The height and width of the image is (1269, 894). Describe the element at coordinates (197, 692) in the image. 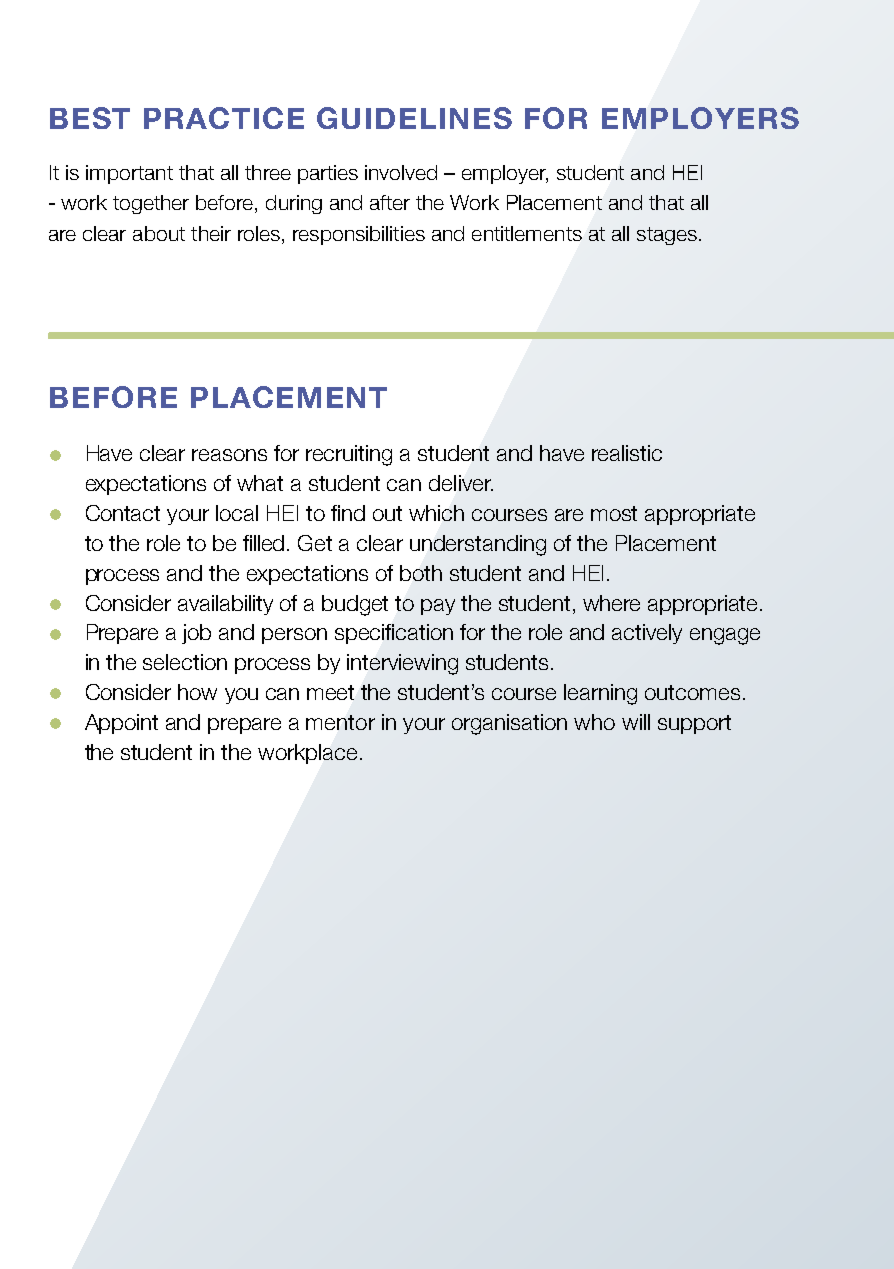

I see `how` at that location.
